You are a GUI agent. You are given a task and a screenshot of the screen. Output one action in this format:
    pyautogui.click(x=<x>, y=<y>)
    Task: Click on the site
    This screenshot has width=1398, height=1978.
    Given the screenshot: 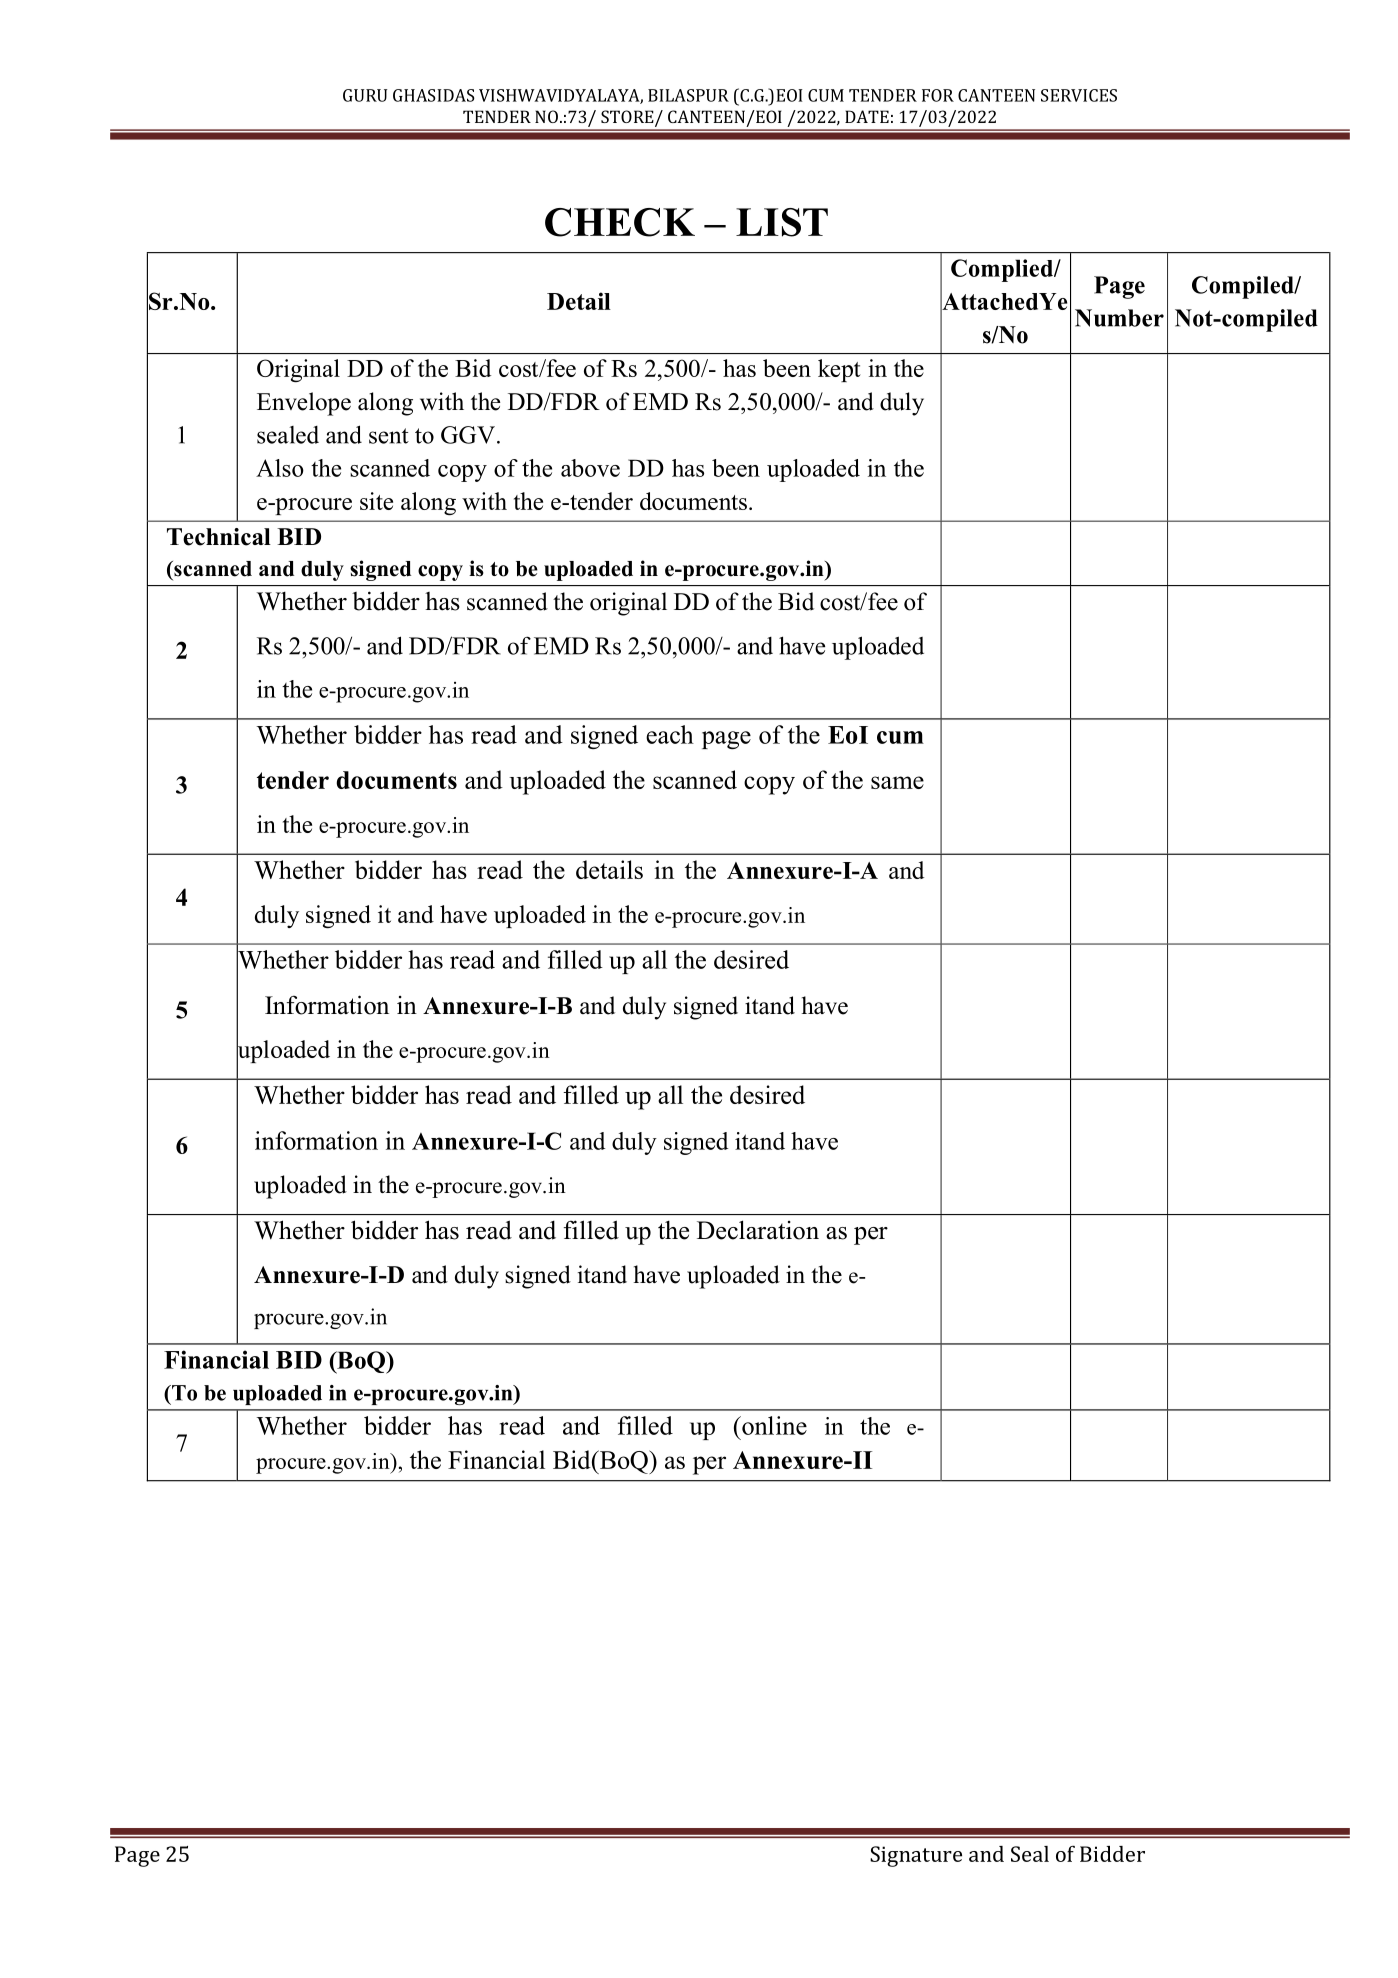 What is the action you would take?
    pyautogui.click(x=376, y=501)
